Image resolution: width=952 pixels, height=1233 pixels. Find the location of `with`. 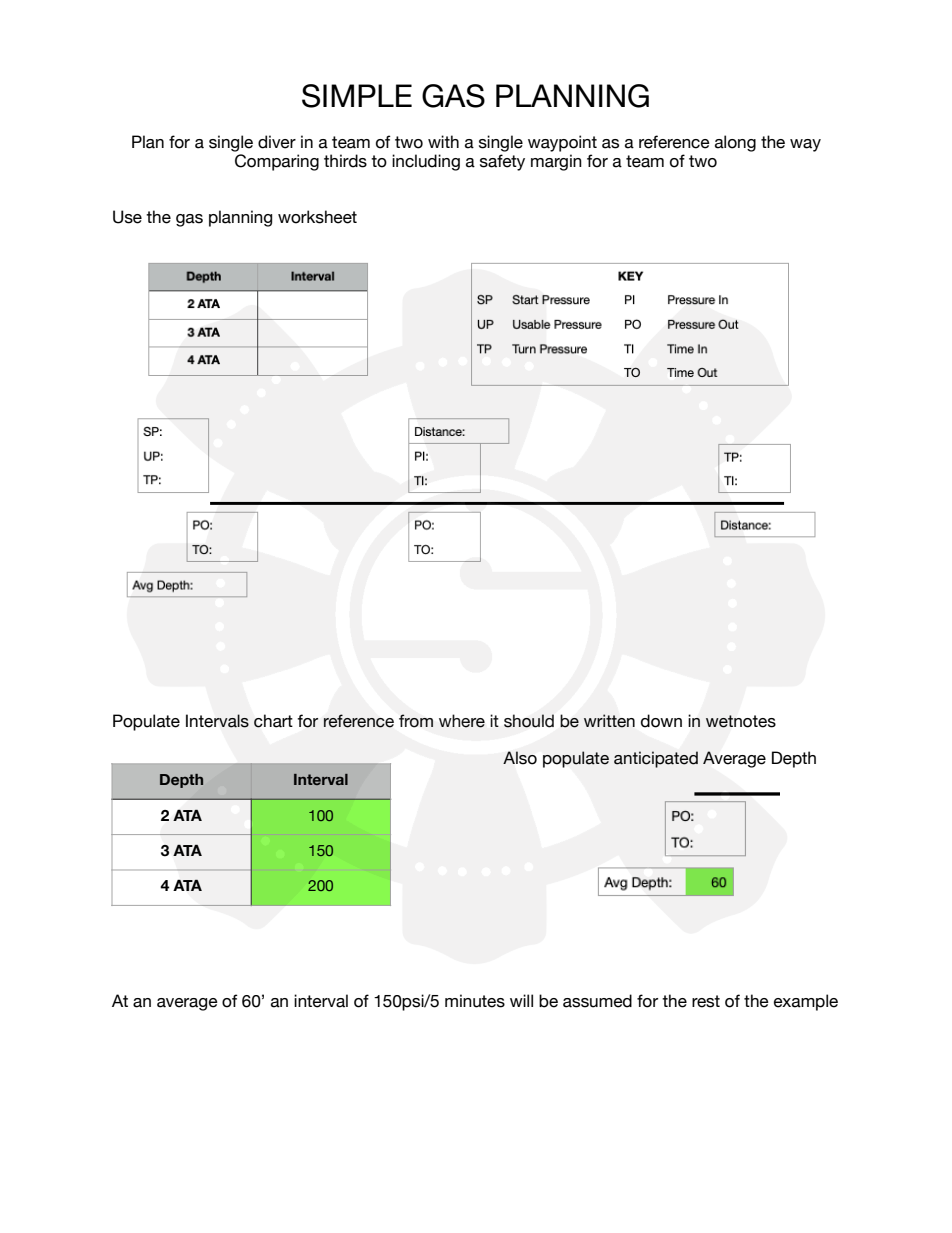

with is located at coordinates (443, 141).
